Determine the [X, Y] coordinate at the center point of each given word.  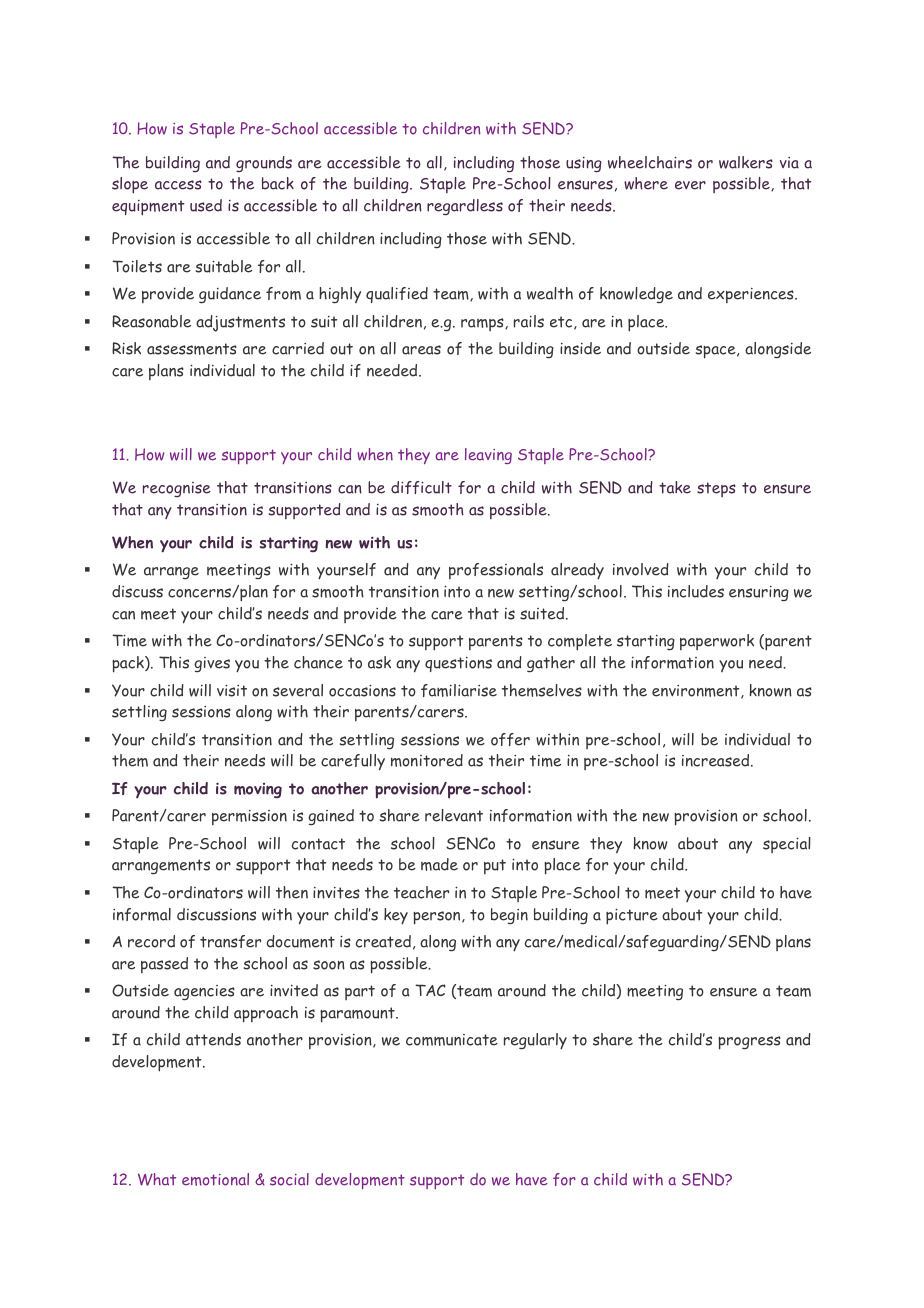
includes [696, 591]
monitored [427, 760]
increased [717, 760]
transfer [230, 941]
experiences [752, 295]
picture [632, 916]
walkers [746, 162]
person [438, 918]
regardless [465, 207]
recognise [177, 489]
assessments [192, 349]
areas [421, 350]
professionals [496, 571]
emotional [215, 1179]
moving [258, 790]
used [206, 205]
